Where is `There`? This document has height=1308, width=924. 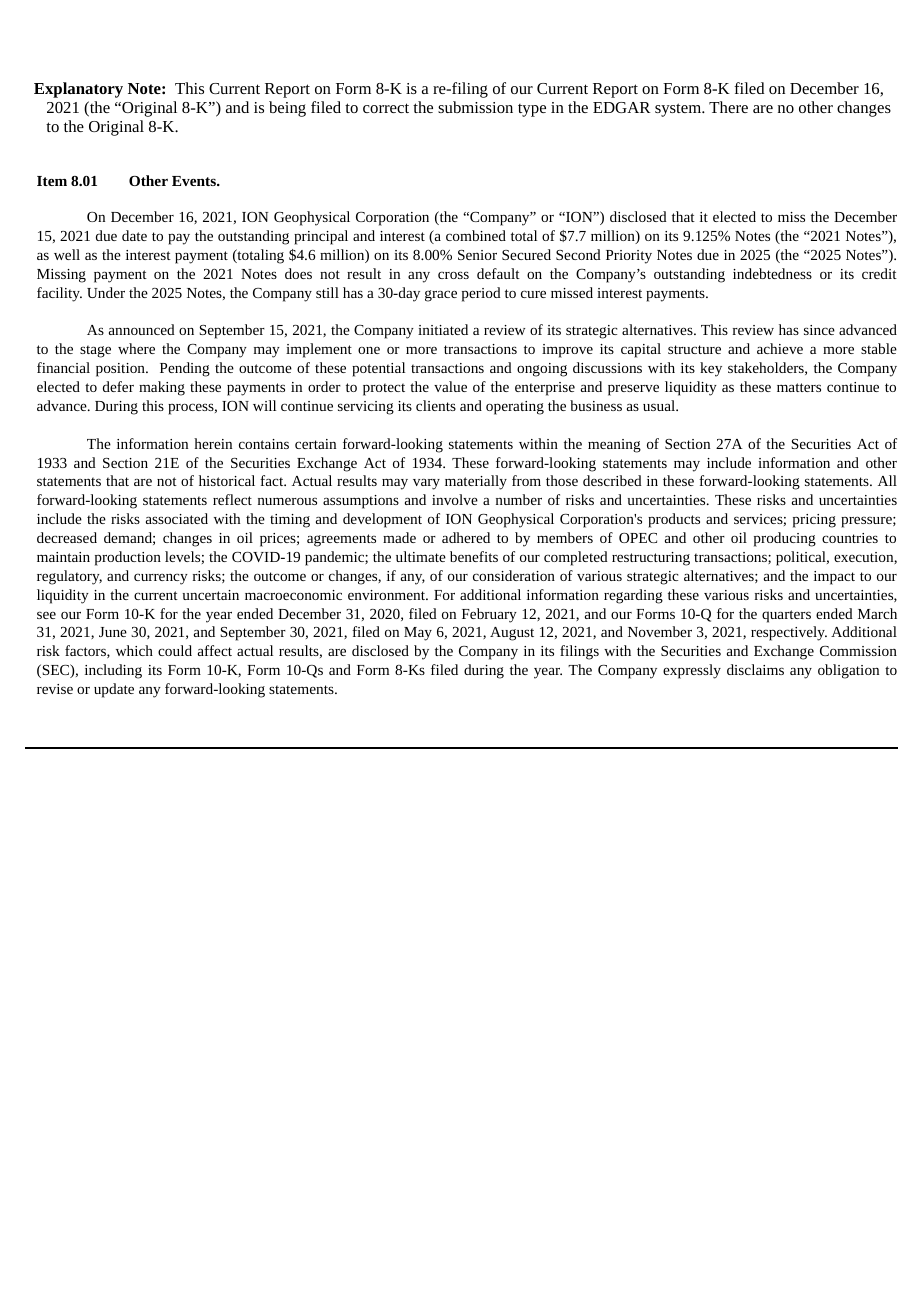 There is located at coordinates (728, 107).
